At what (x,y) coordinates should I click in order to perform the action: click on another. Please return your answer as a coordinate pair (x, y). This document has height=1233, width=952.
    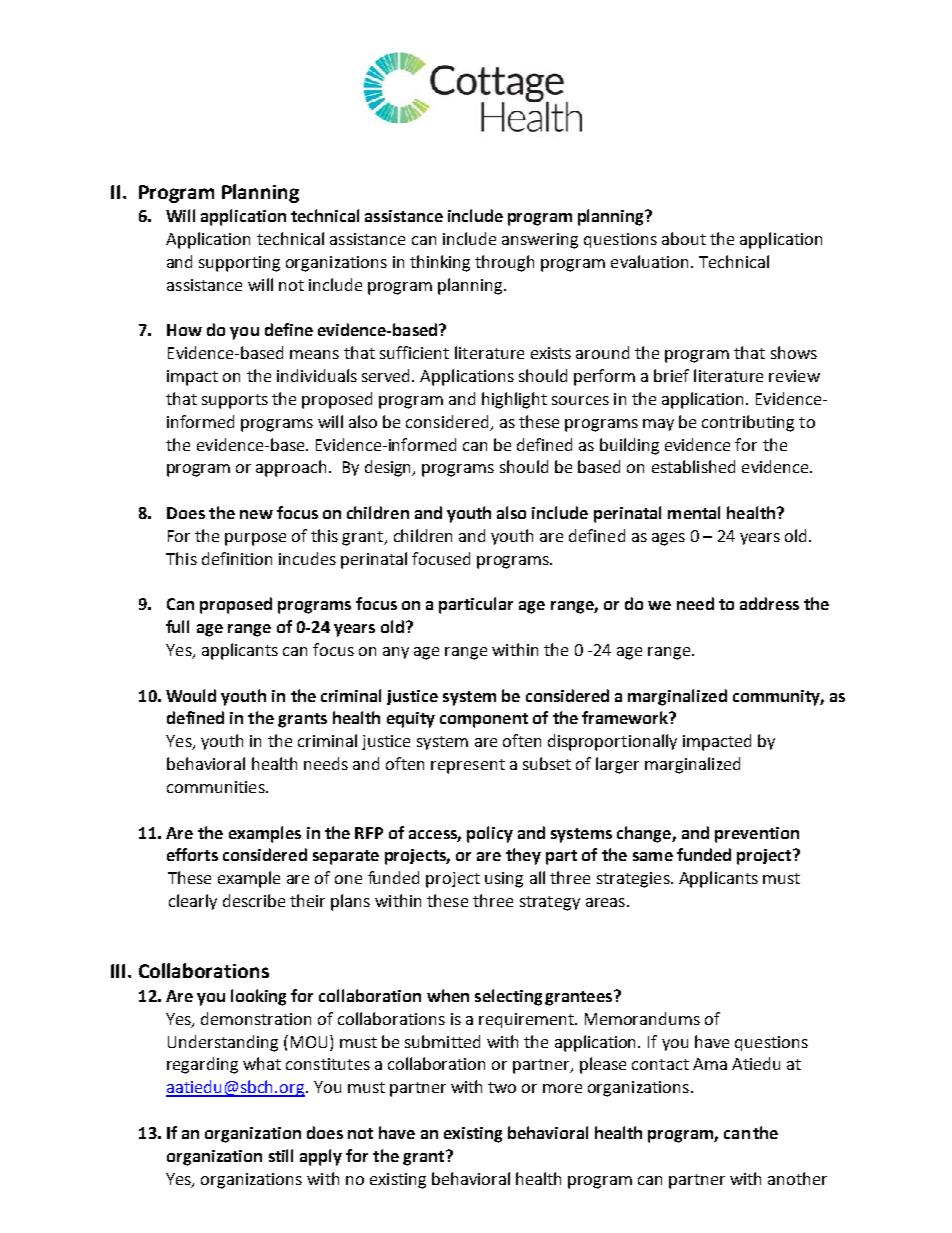
    Looking at the image, I should click on (797, 1178).
